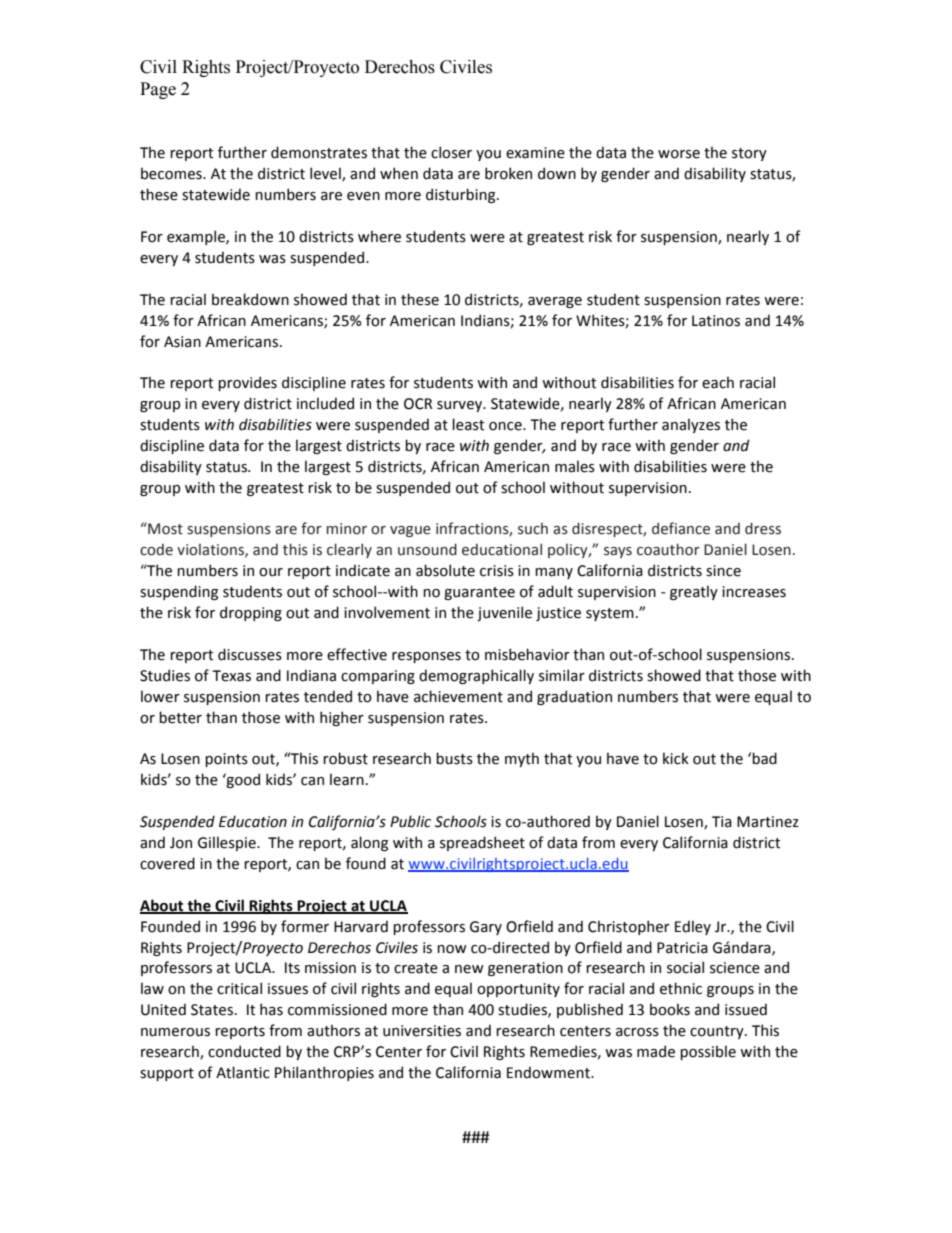 Image resolution: width=952 pixels, height=1233 pixels. Describe the element at coordinates (182, 342) in the screenshot. I see `Asian` at that location.
